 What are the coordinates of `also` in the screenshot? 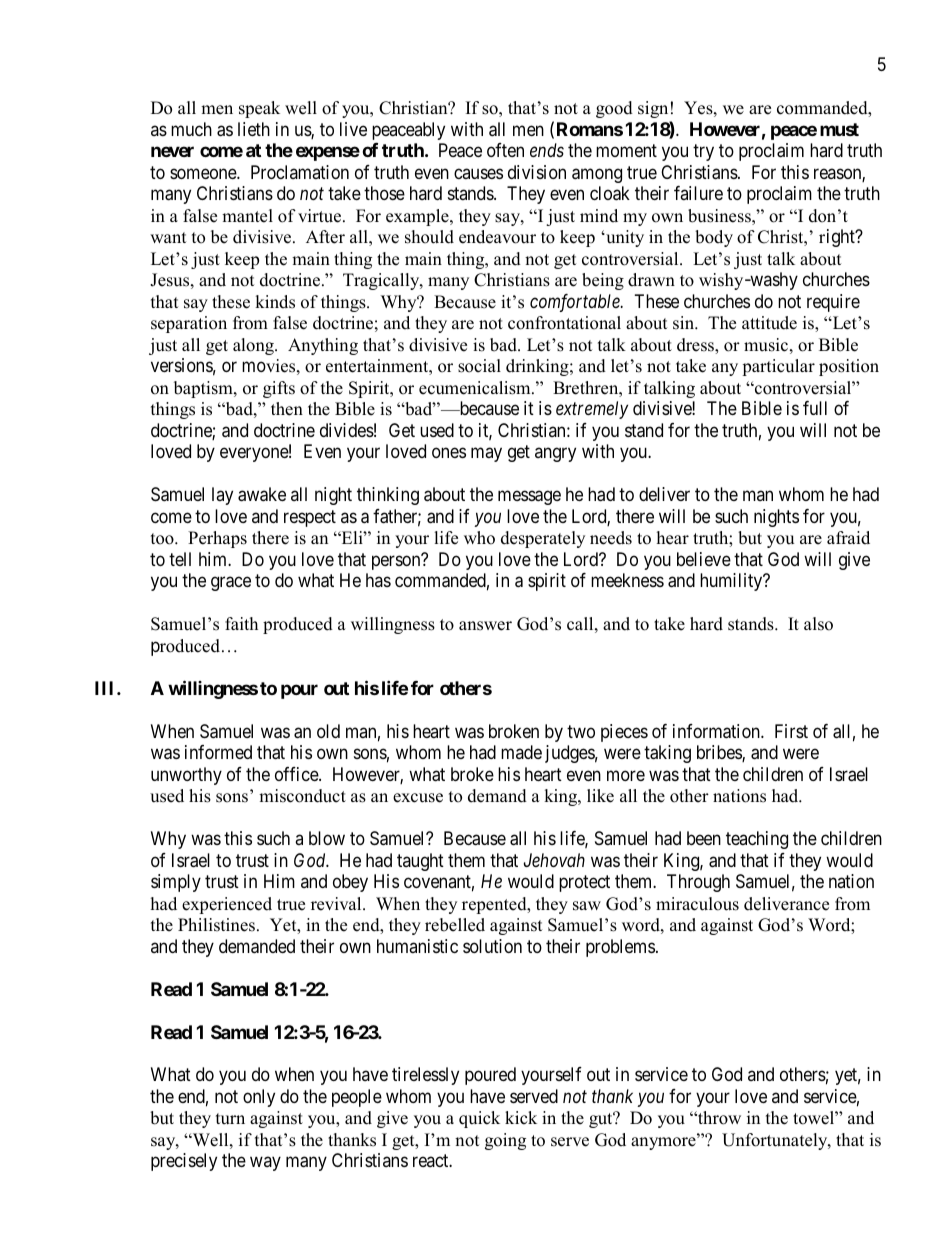 It's located at (818, 624).
